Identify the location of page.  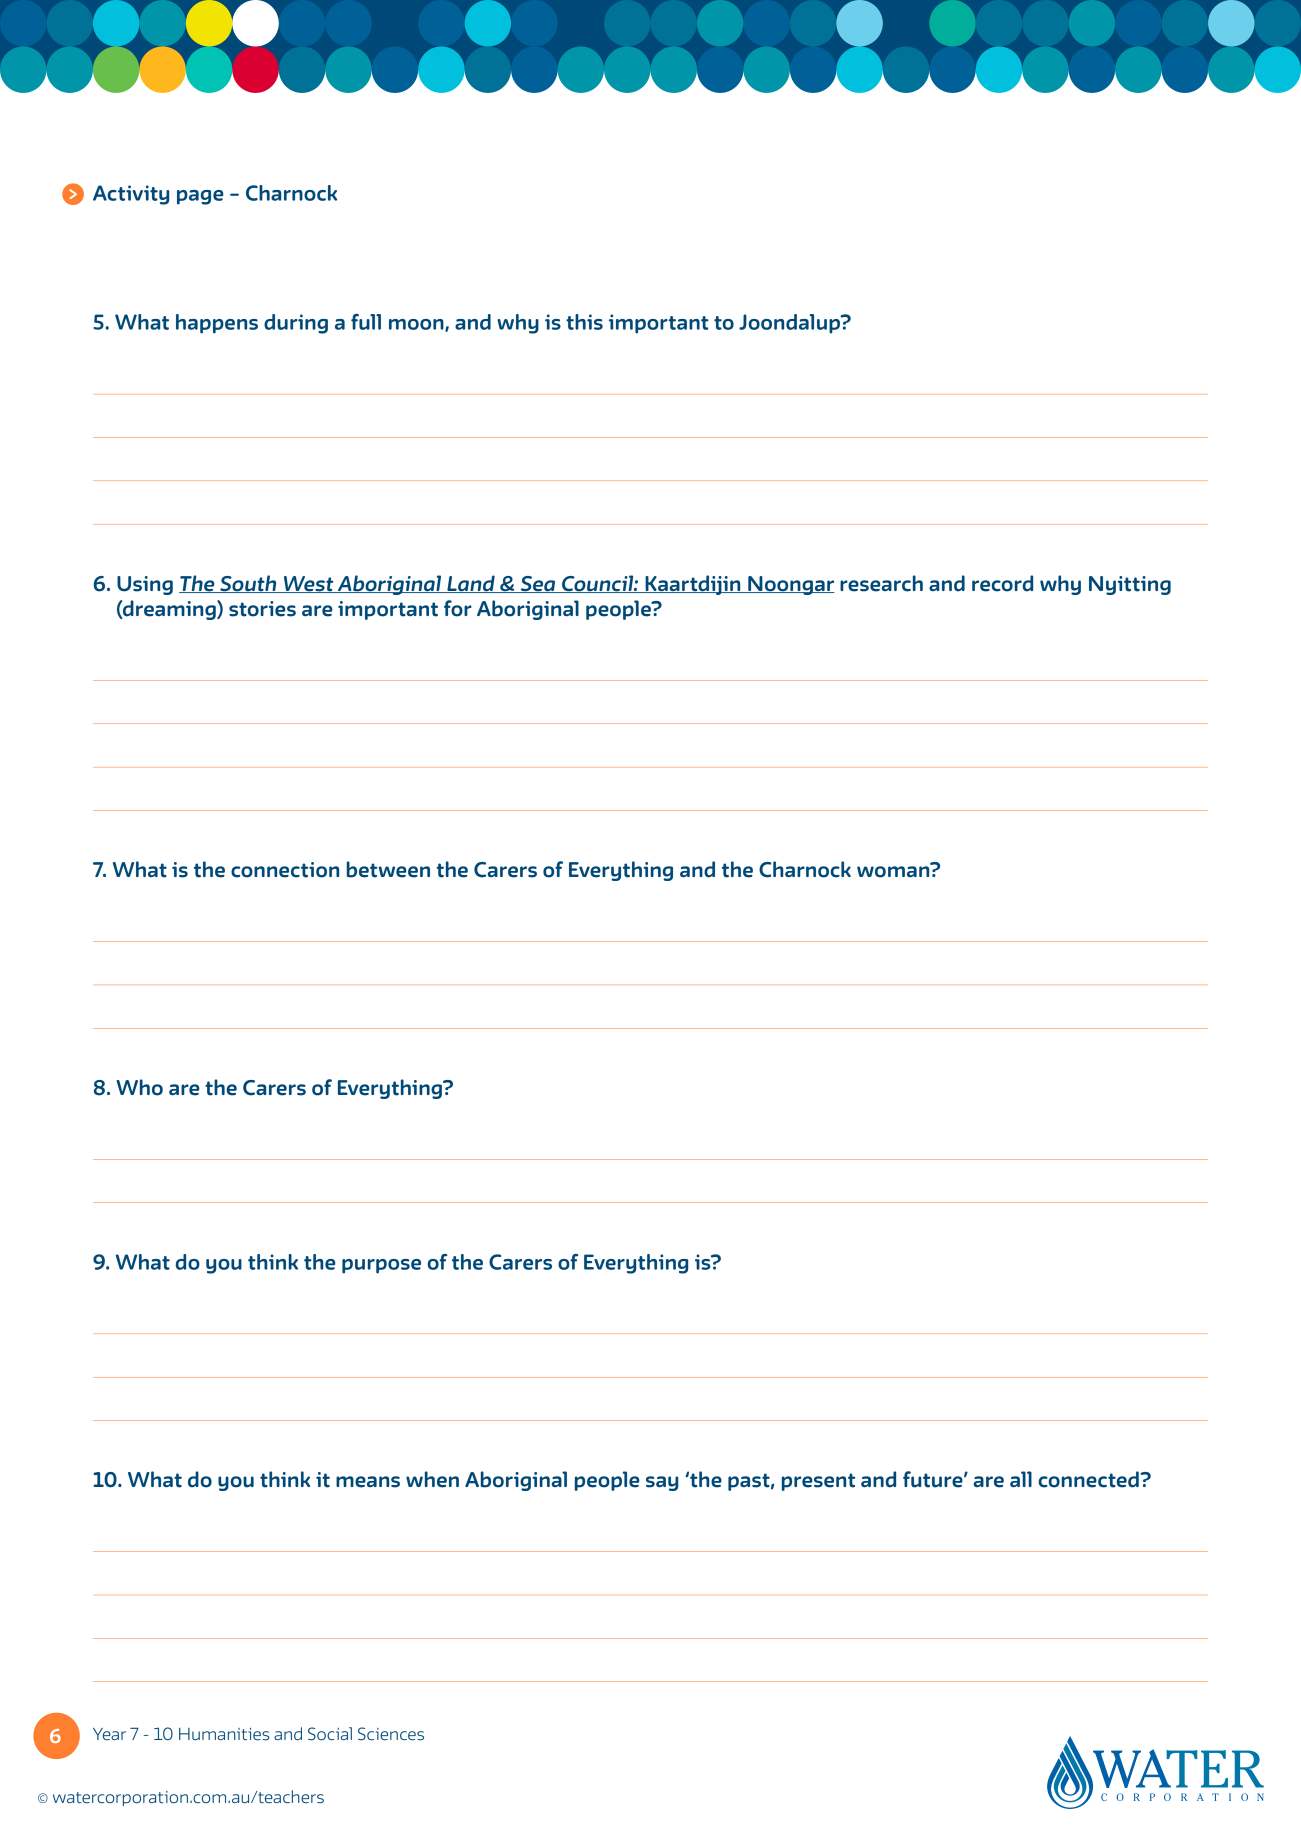
(200, 197).
